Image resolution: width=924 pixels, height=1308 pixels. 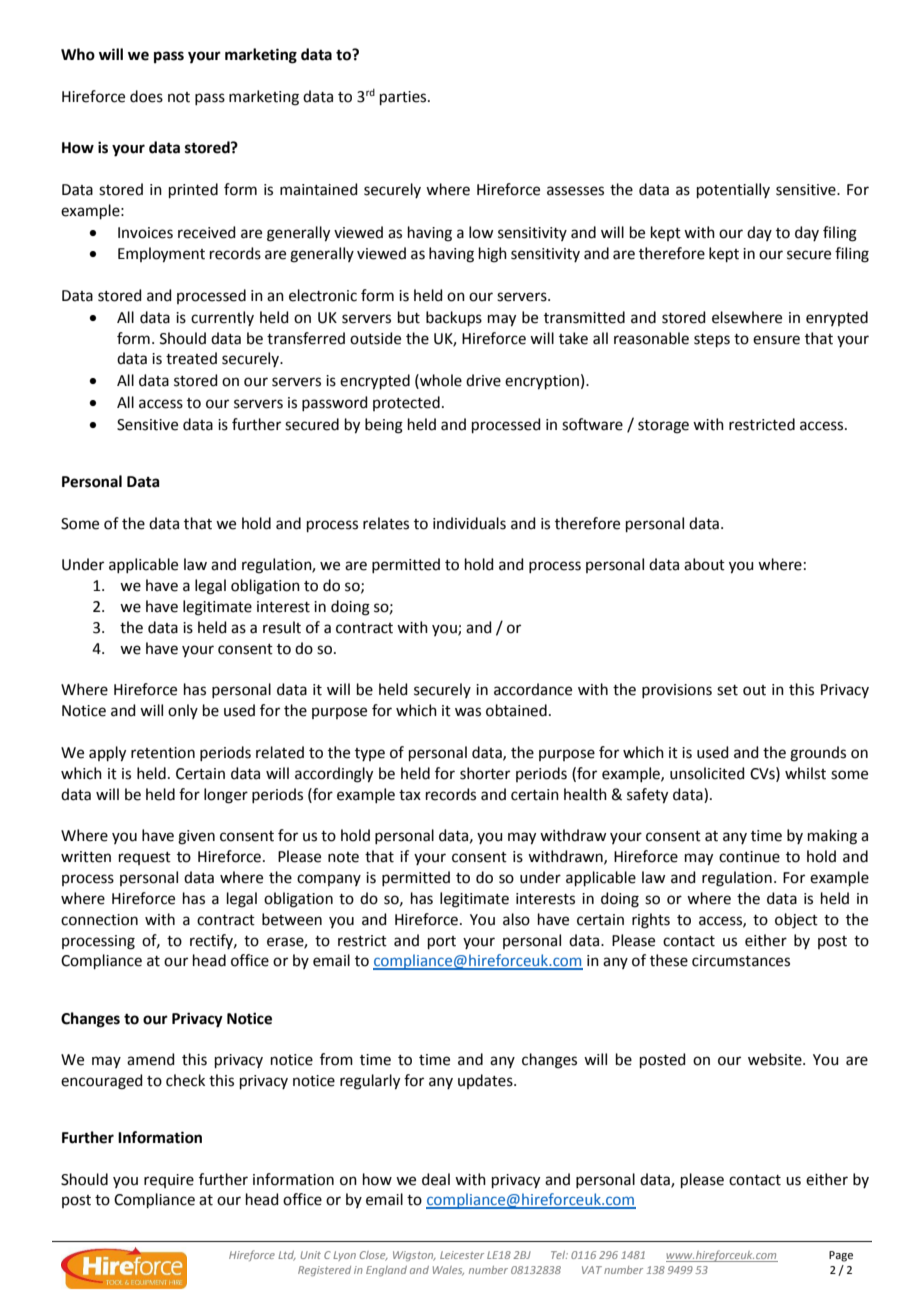 What do you see at coordinates (404, 98) in the page?
I see `parties` at bounding box center [404, 98].
